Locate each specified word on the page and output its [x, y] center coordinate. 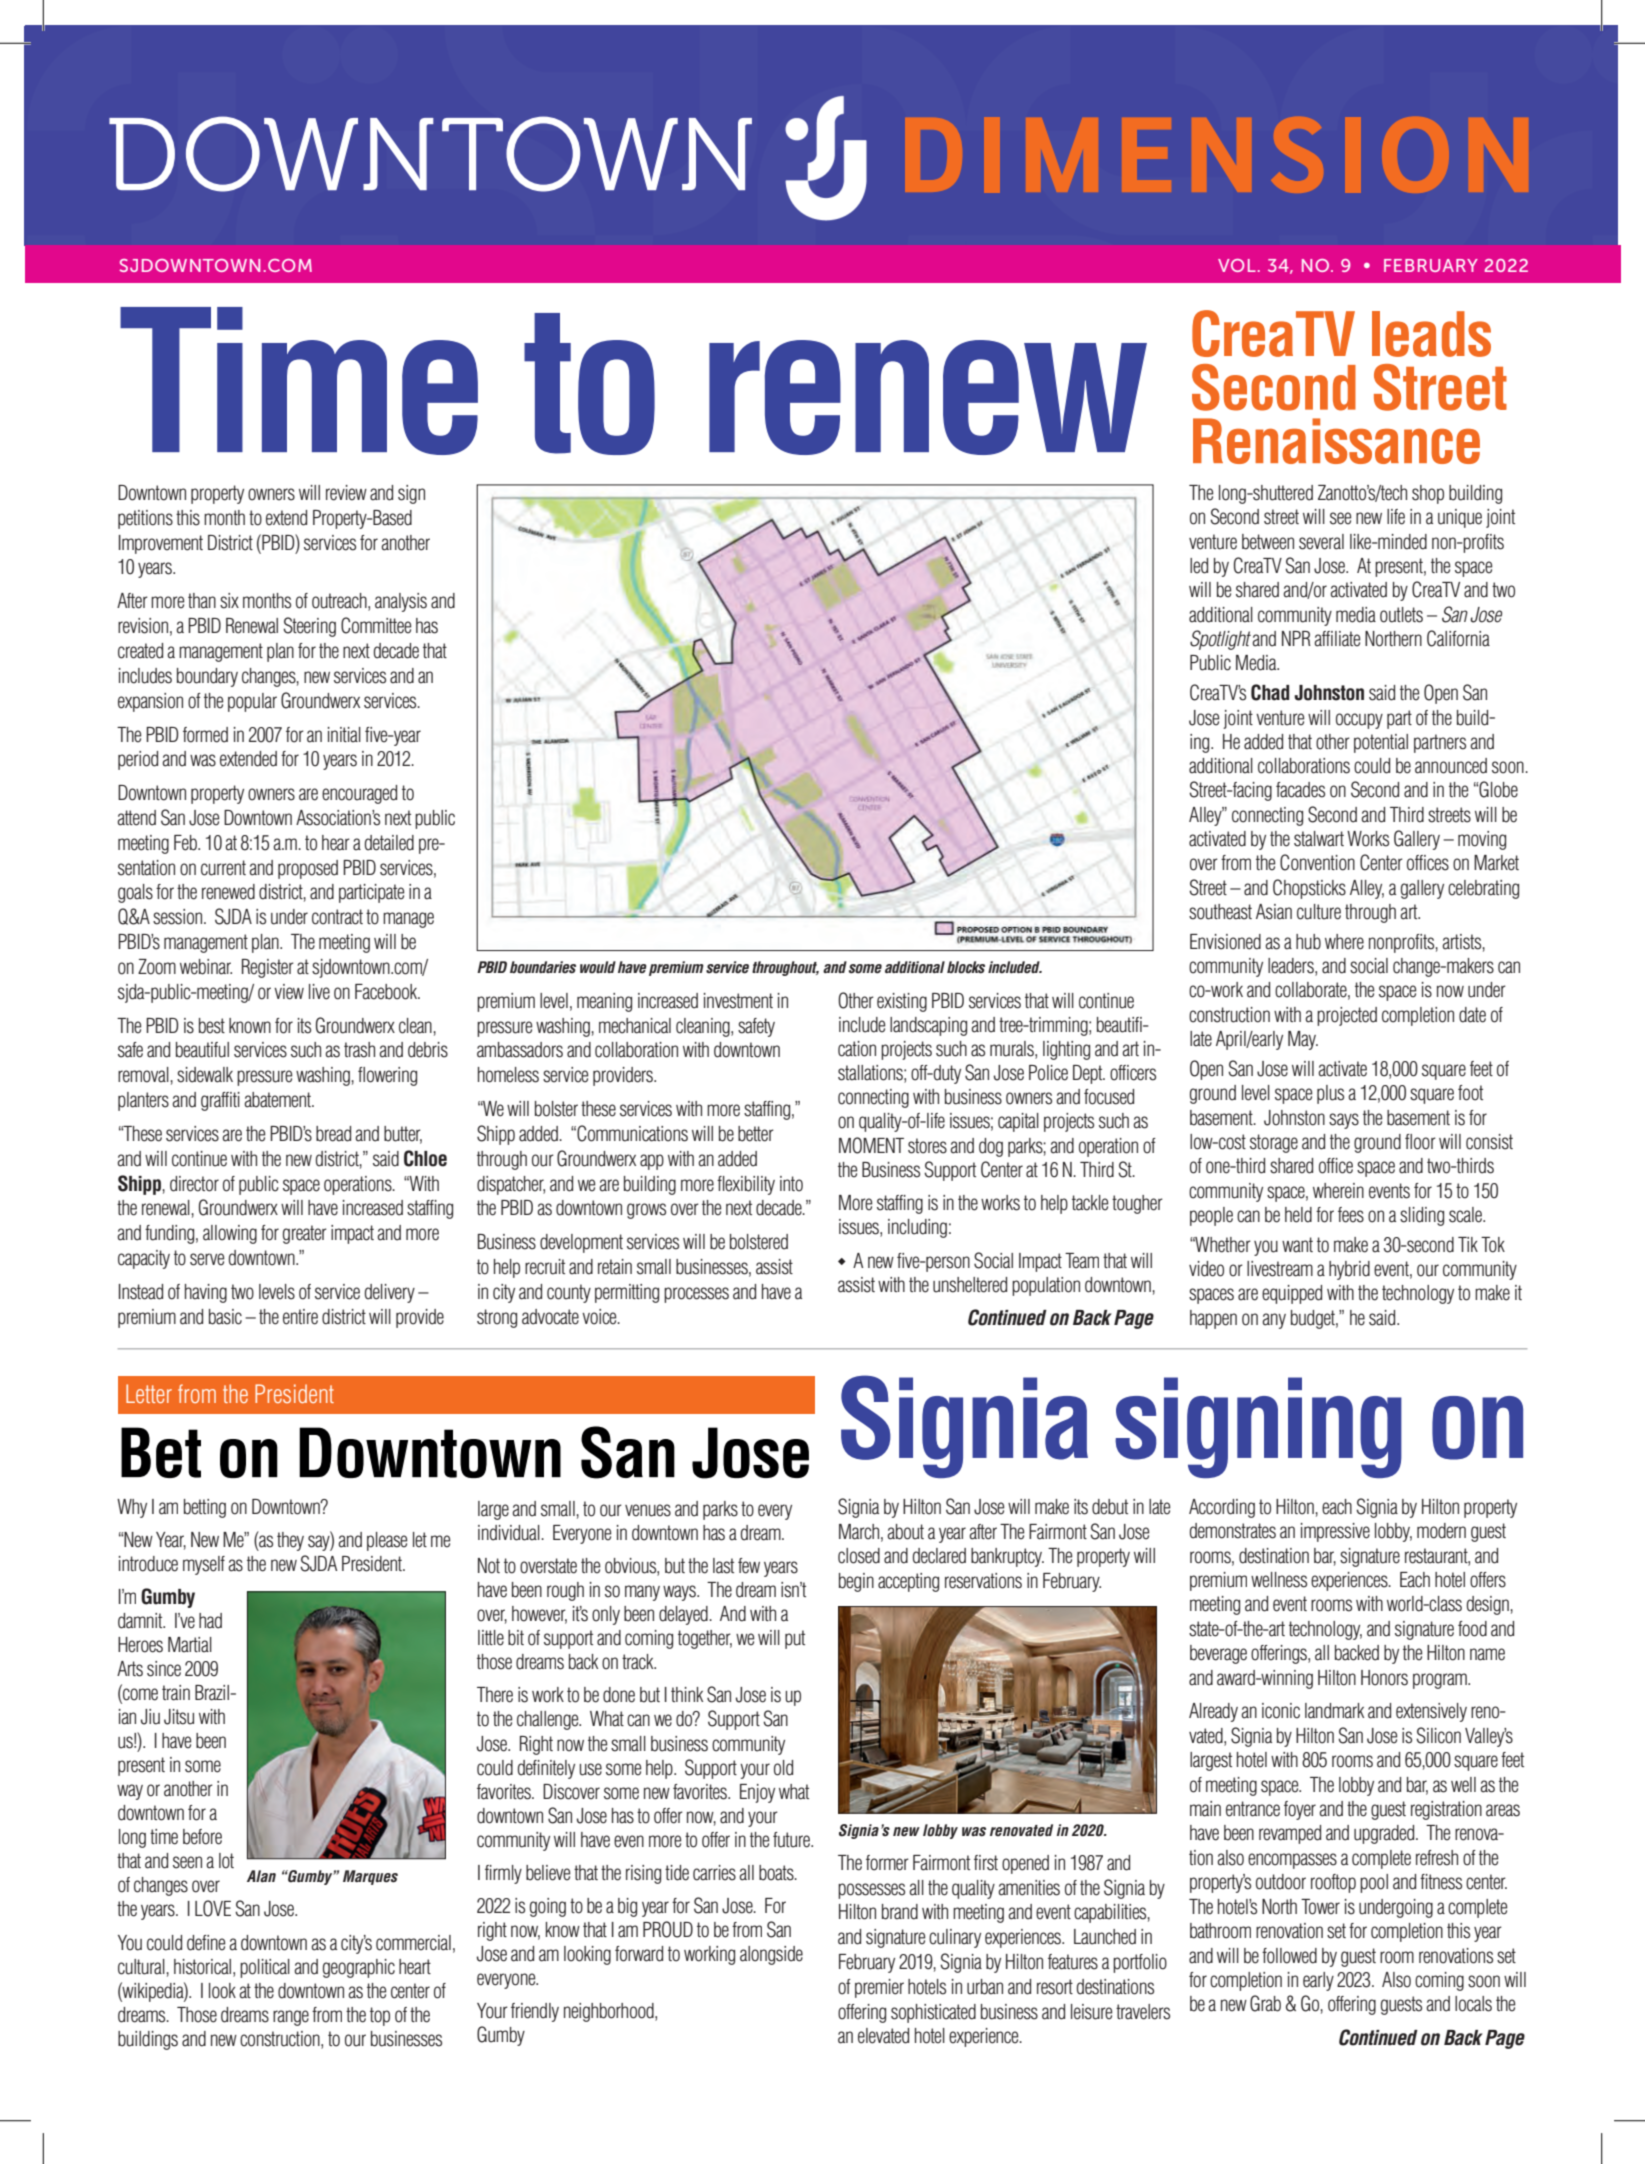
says [1344, 1121]
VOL [1237, 265]
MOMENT [871, 1145]
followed [1289, 1956]
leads [1431, 334]
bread [333, 1134]
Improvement [161, 544]
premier [879, 1988]
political [265, 1968]
